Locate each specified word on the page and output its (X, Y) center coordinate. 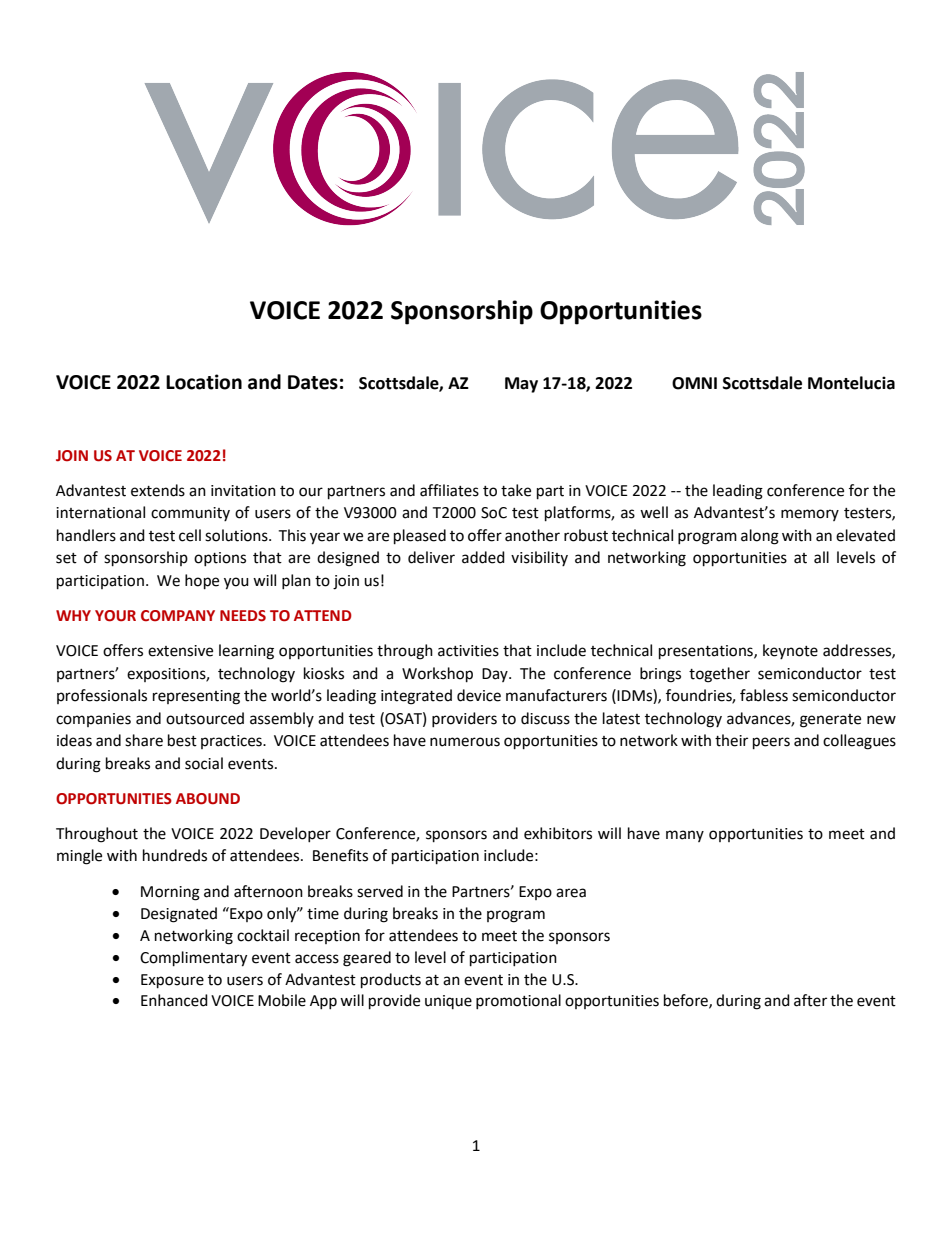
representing (196, 697)
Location (204, 382)
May (521, 385)
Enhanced (174, 1000)
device (479, 695)
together (719, 675)
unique (448, 1002)
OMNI (694, 383)
